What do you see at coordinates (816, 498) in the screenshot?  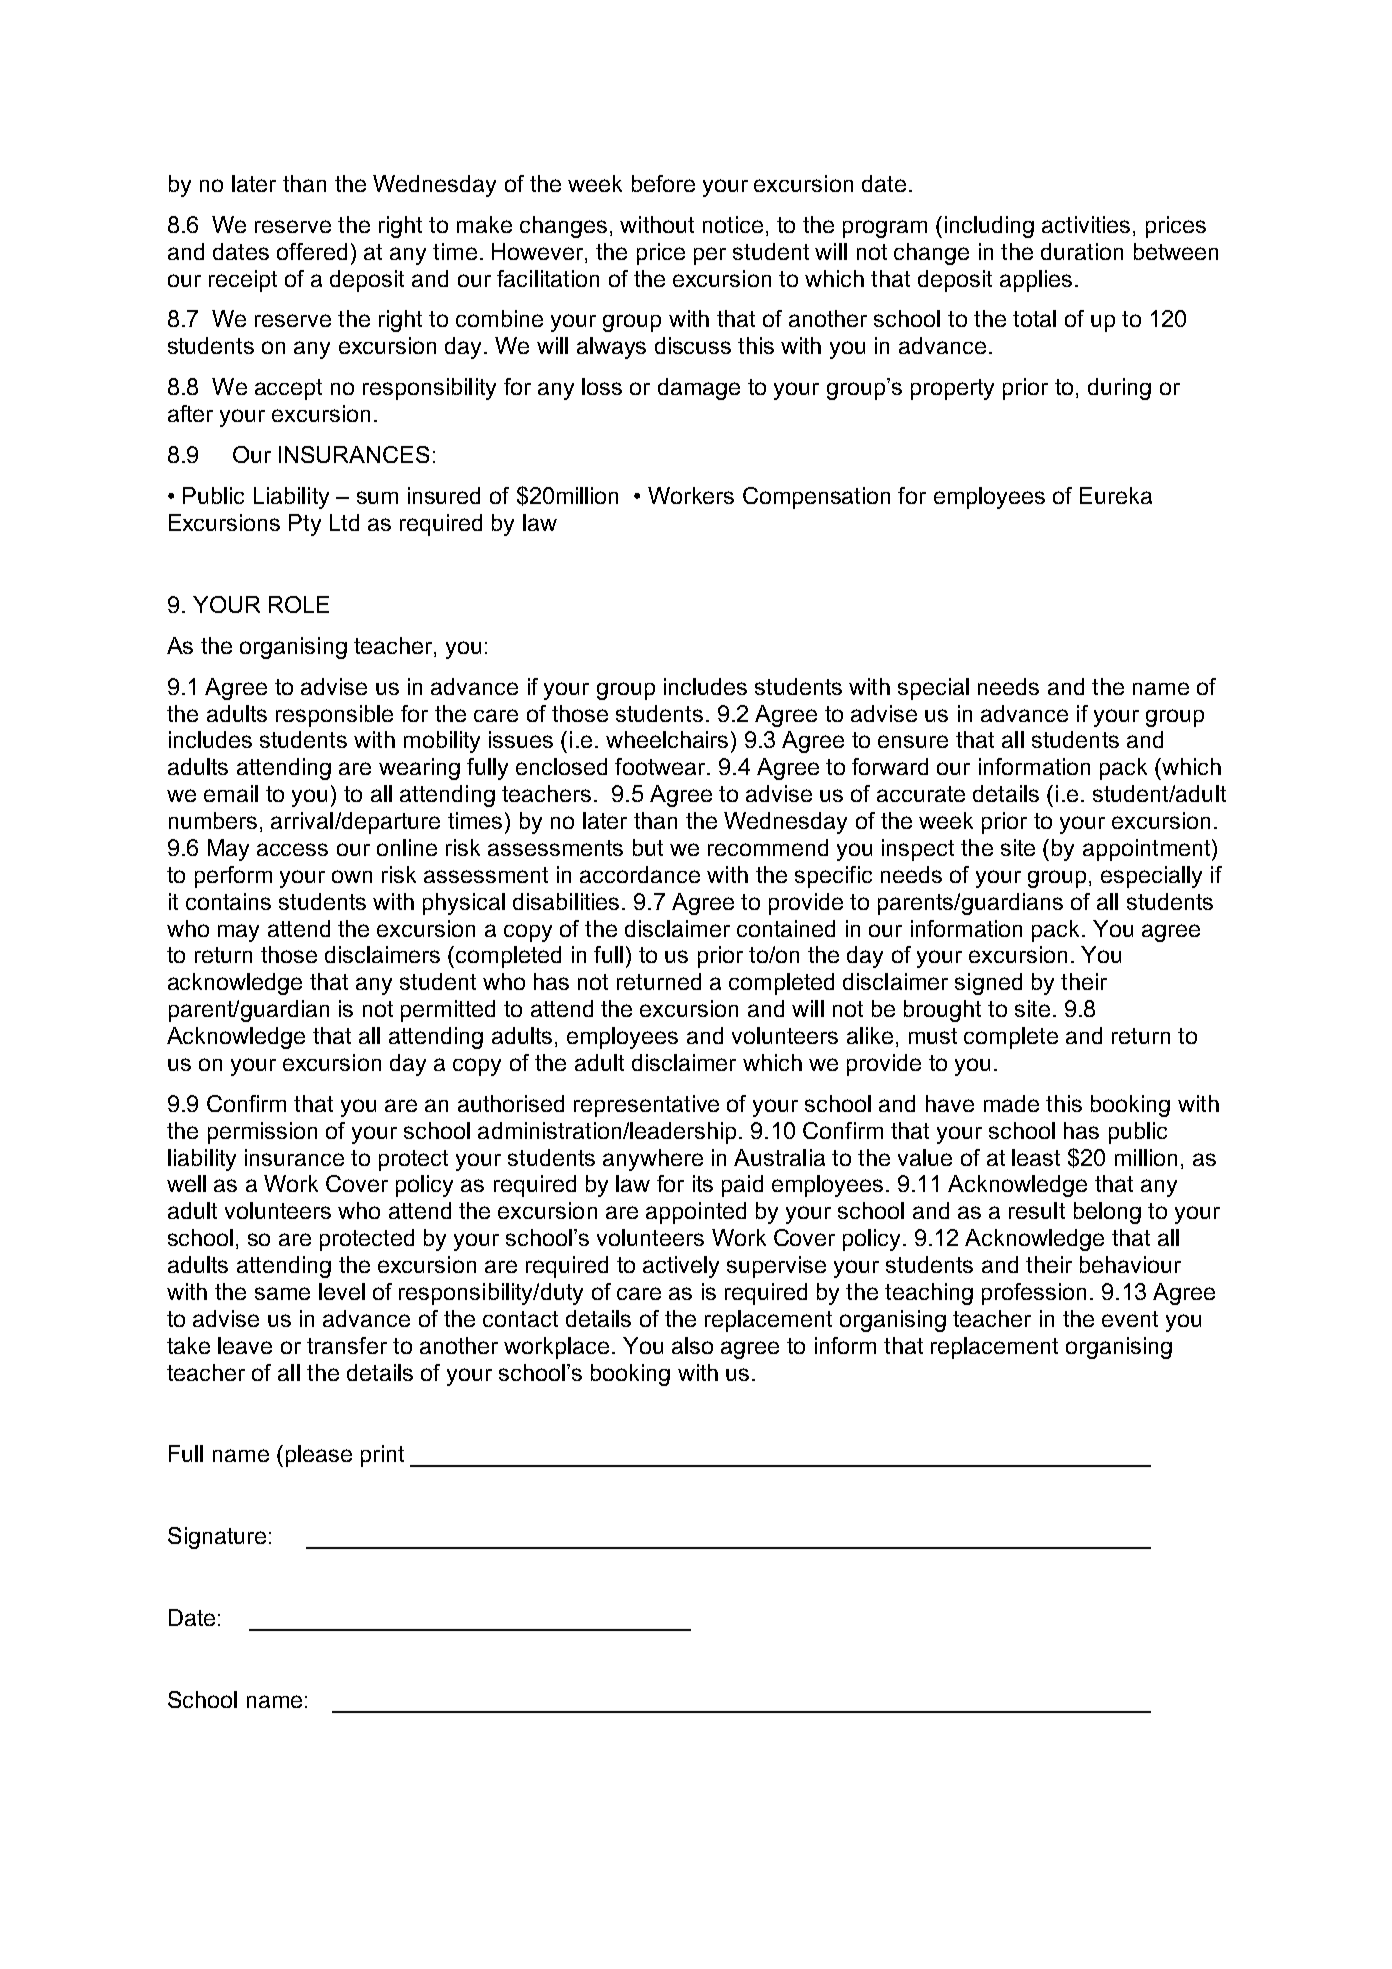 I see `Compensation` at bounding box center [816, 498].
